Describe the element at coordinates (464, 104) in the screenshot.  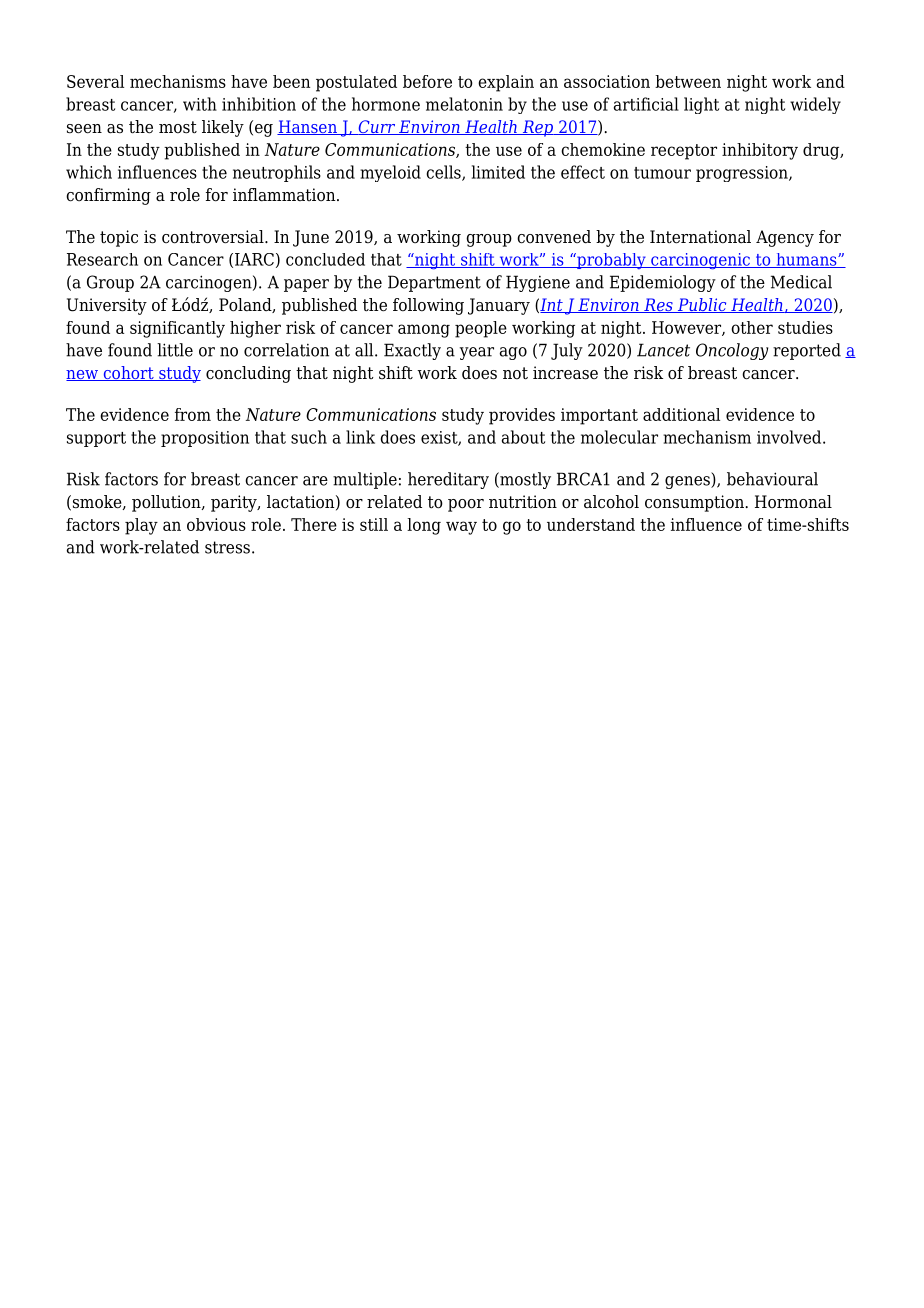
I see `melatonin` at that location.
